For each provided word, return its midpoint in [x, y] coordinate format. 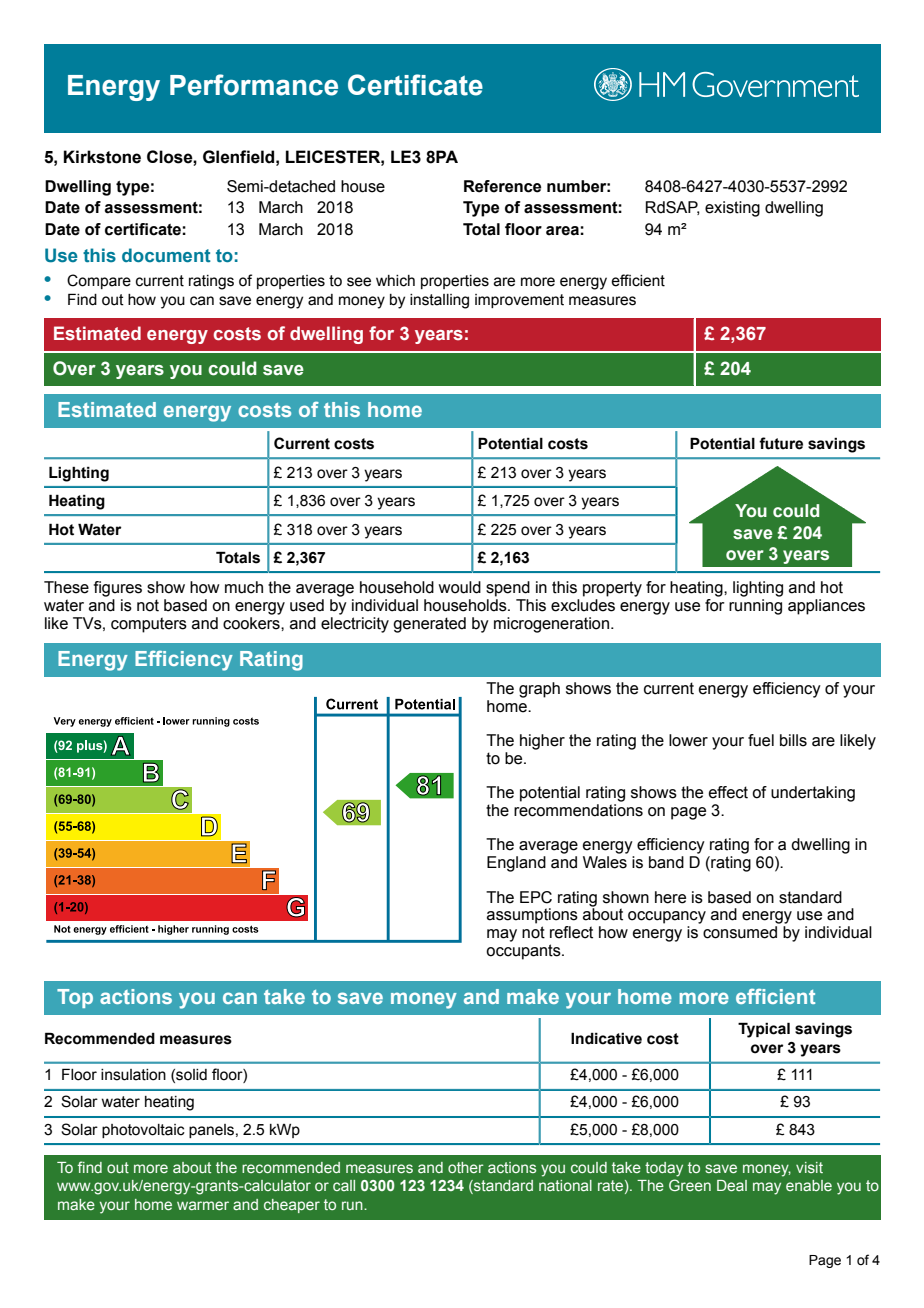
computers [149, 625]
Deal [732, 1185]
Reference [502, 186]
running [755, 607]
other [466, 1167]
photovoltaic [143, 1131]
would [459, 587]
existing [732, 209]
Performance [254, 85]
